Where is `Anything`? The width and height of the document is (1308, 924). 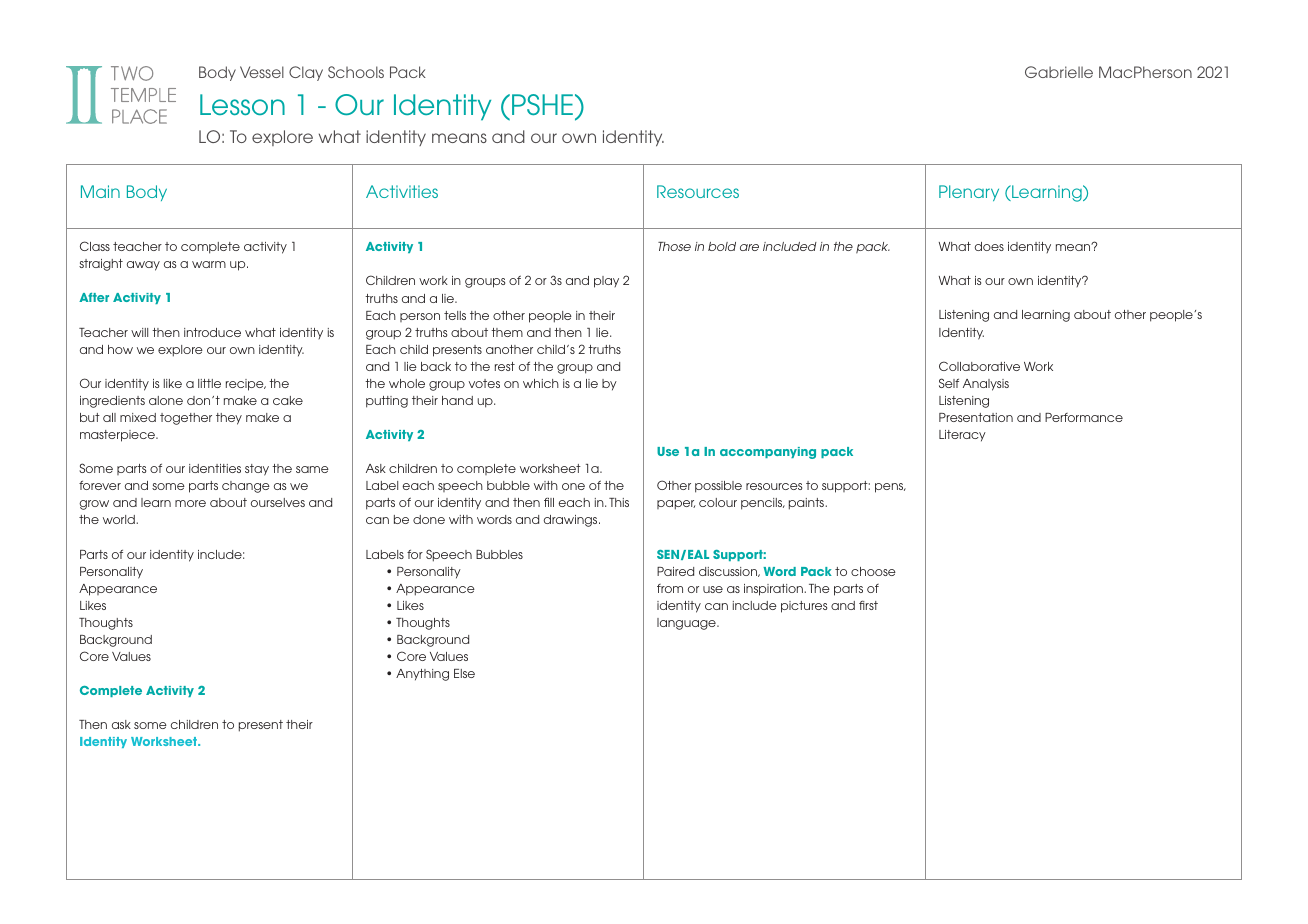 Anything is located at coordinates (422, 675).
